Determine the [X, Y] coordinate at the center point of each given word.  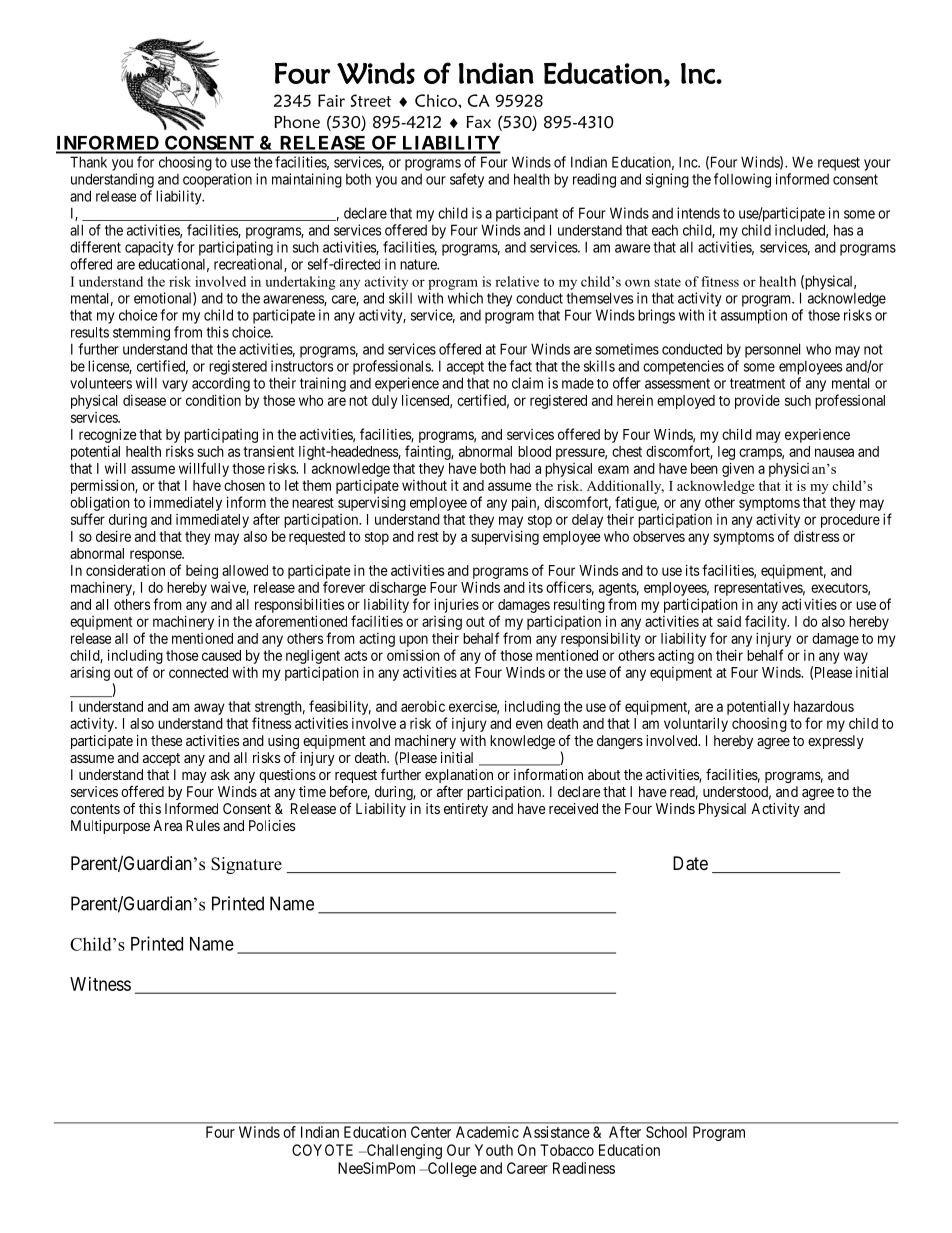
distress [817, 536]
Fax [478, 121]
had [520, 468]
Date [690, 863]
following [742, 180]
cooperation [217, 180]
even [529, 724]
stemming [141, 333]
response [156, 556]
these [166, 740]
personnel [772, 350]
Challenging [403, 1151]
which [465, 298]
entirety [466, 810]
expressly [836, 742]
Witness [100, 984]
